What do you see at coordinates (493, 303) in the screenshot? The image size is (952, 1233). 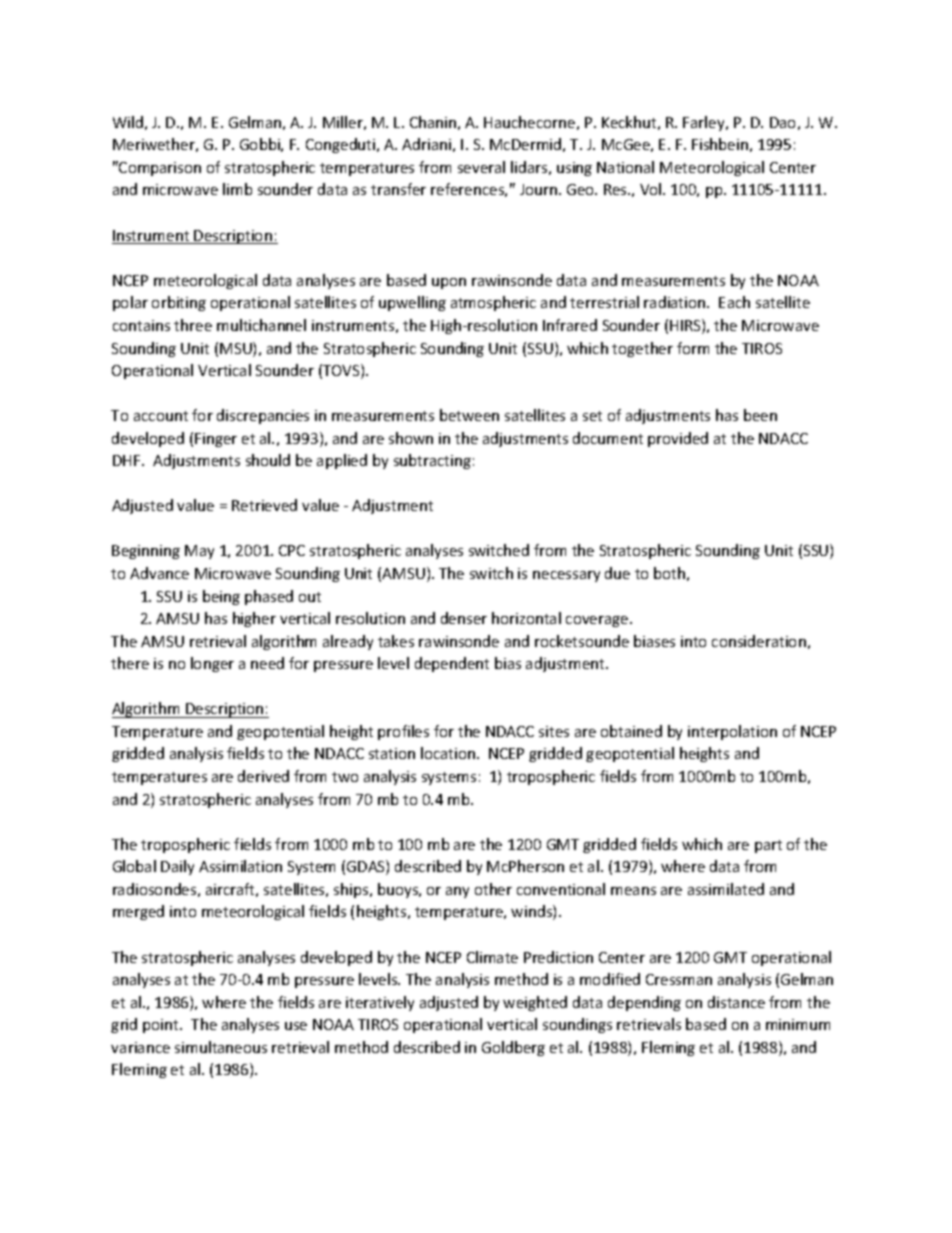 I see `atmospheric` at bounding box center [493, 303].
